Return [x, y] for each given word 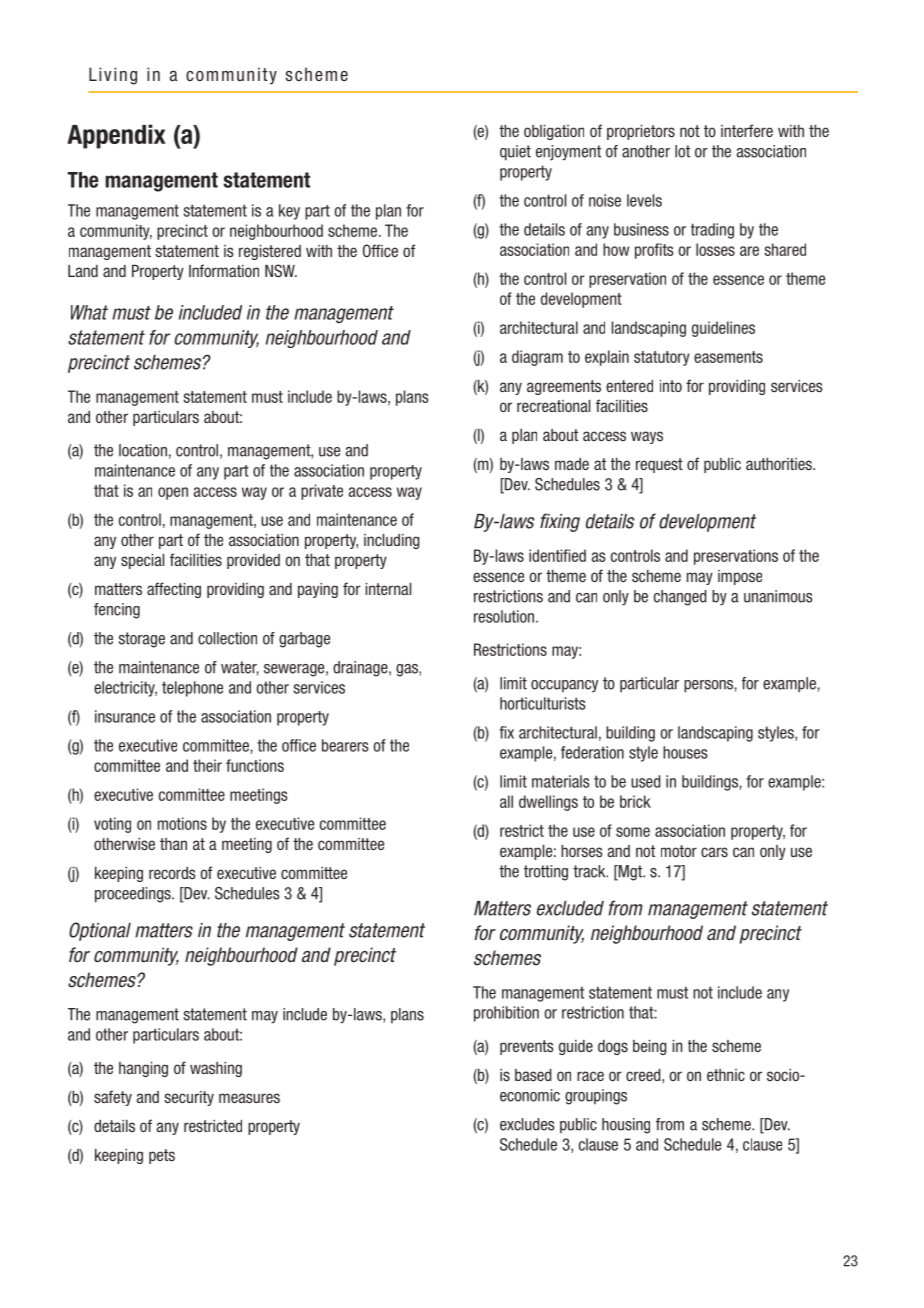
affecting [174, 590]
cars [714, 852]
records [172, 873]
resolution [504, 616]
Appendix [116, 136]
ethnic [726, 1075]
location [143, 450]
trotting [546, 873]
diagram [537, 358]
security [189, 1098]
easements [728, 357]
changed [680, 598]
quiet [515, 153]
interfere [747, 130]
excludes [527, 1124]
